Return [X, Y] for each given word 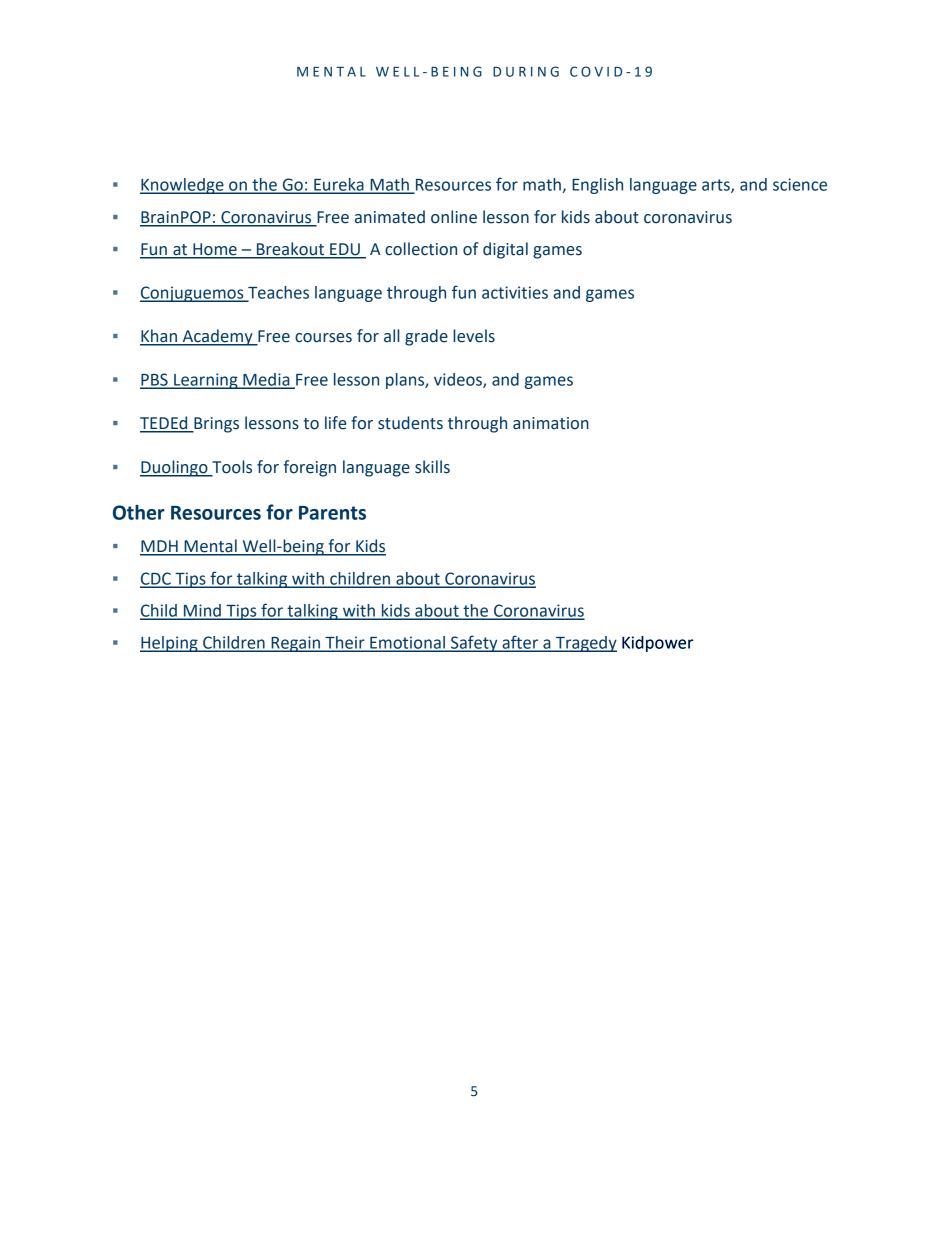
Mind [202, 611]
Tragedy [585, 644]
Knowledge [183, 186]
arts [717, 186]
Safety [474, 643]
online [454, 217]
